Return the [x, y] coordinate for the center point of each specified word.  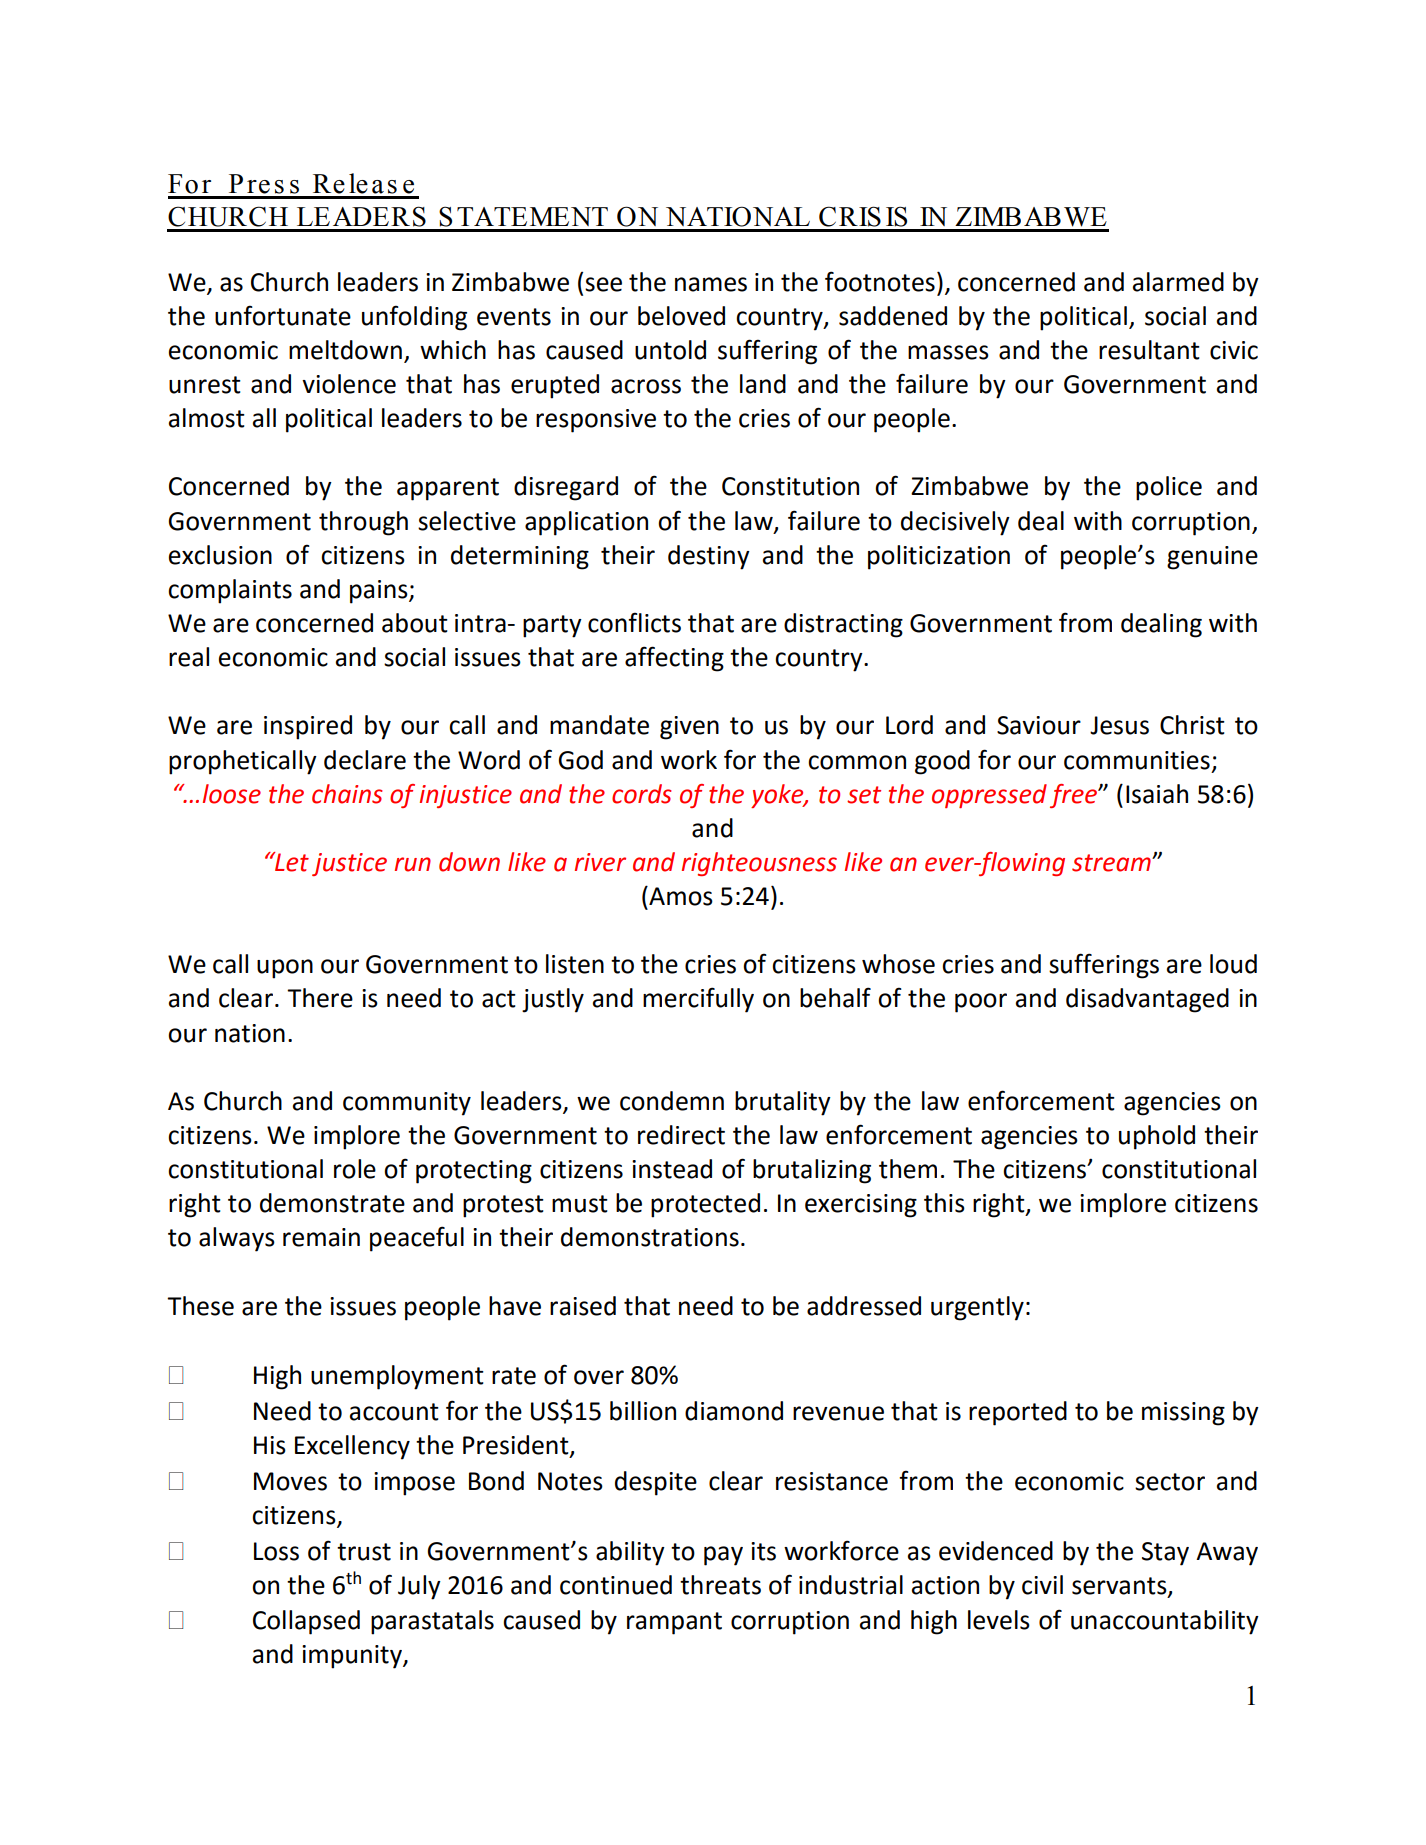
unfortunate [283, 315]
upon [285, 969]
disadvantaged [1147, 1000]
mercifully [698, 1000]
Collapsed [306, 1622]
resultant [1149, 350]
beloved [681, 316]
